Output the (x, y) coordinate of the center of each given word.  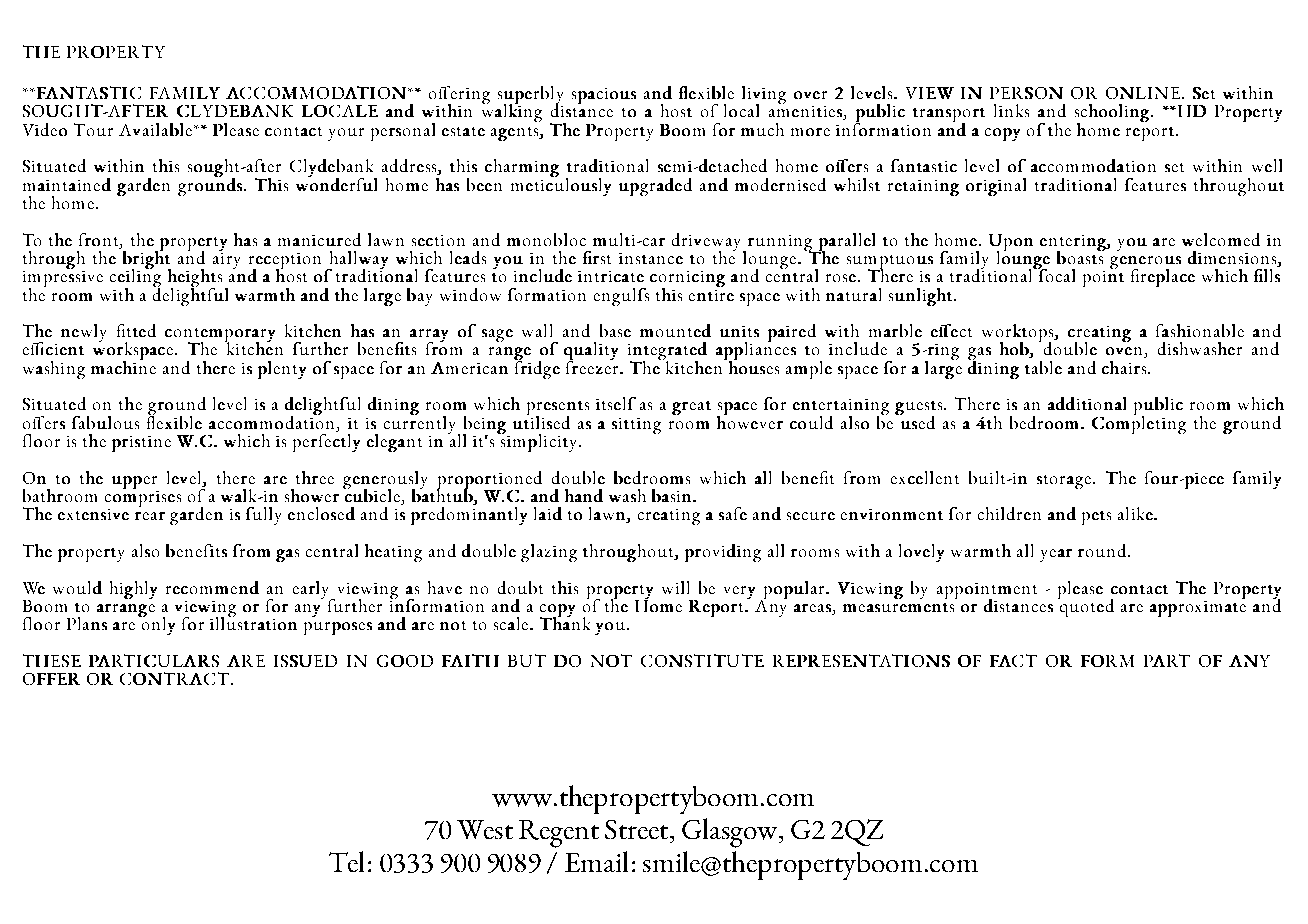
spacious (604, 96)
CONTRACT (176, 678)
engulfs (621, 297)
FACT (1013, 660)
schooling (1112, 114)
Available (155, 129)
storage (1064, 482)
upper (134, 482)
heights (195, 279)
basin (671, 495)
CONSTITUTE (702, 660)
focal (1055, 274)
